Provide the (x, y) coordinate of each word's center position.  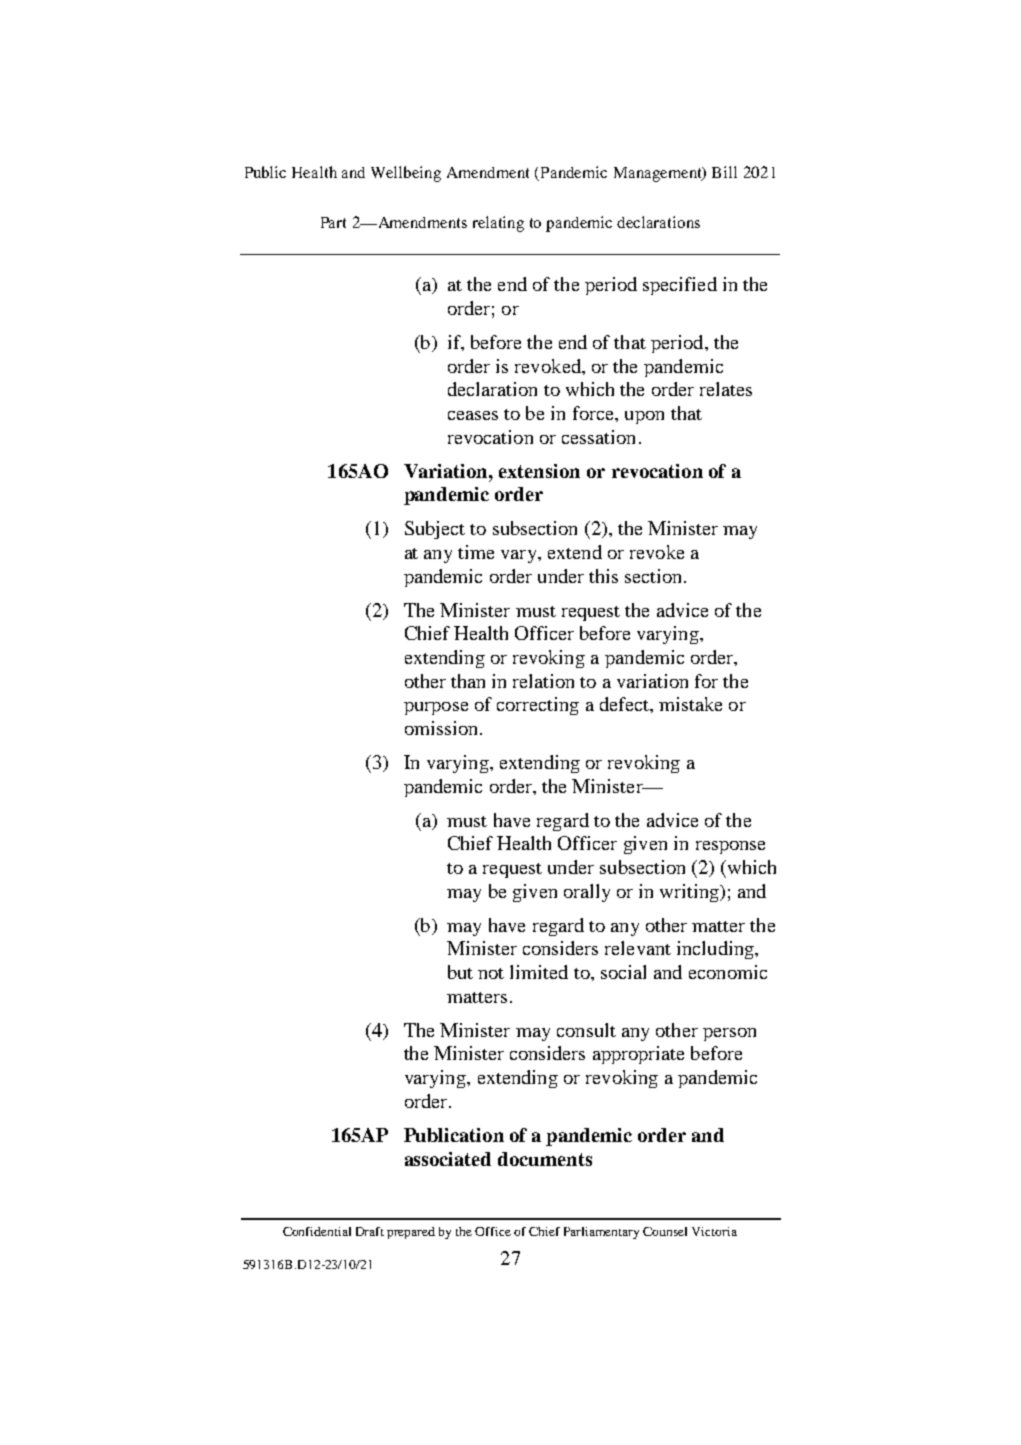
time (476, 552)
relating (498, 224)
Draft (370, 1231)
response (730, 847)
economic (728, 972)
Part (333, 222)
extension (539, 471)
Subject (435, 530)
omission (441, 728)
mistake (690, 704)
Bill (724, 172)
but (460, 972)
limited (539, 972)
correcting (538, 706)
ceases (473, 415)
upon (644, 417)
